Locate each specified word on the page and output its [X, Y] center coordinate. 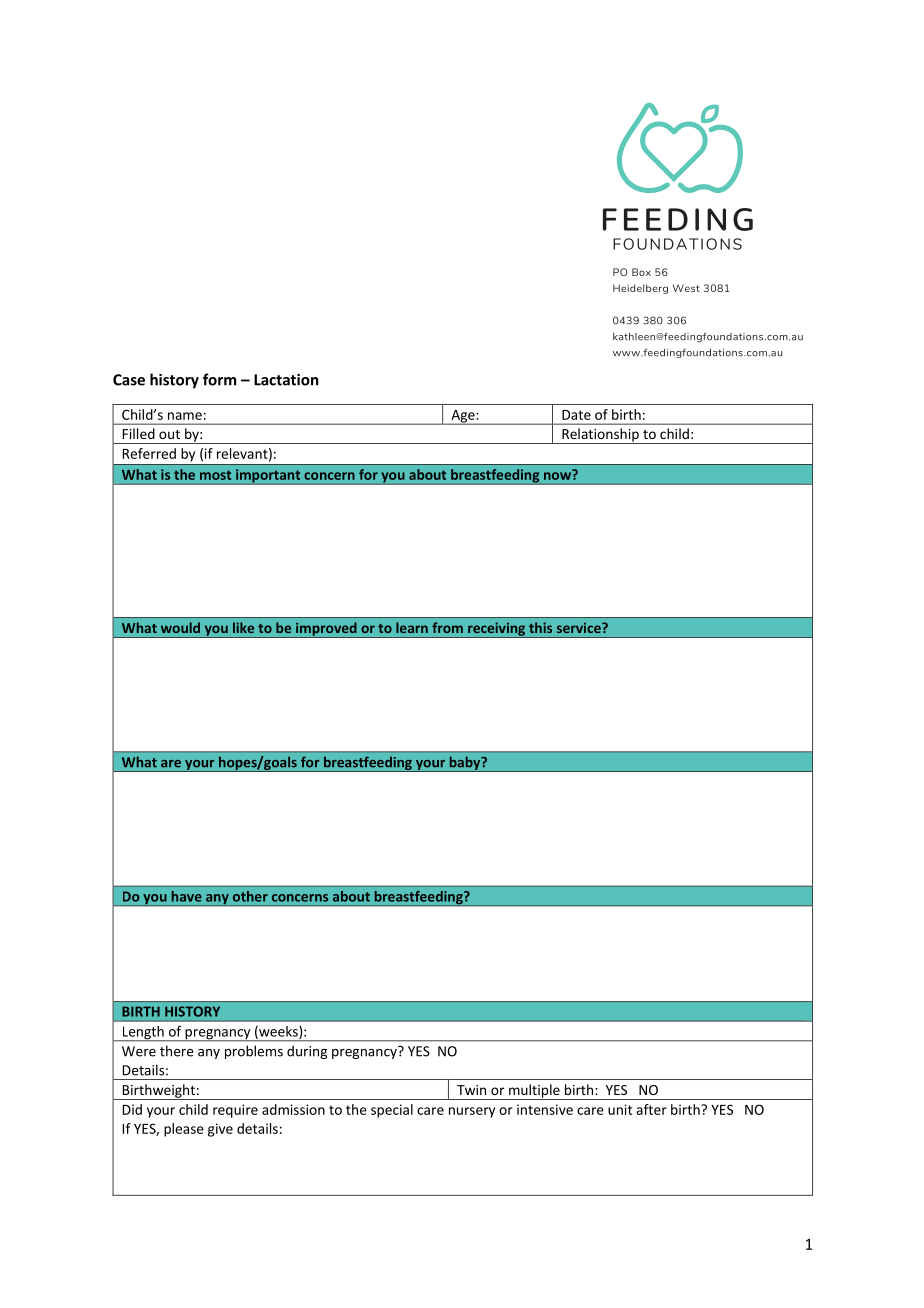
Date [576, 415]
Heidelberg [640, 289]
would [180, 627]
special [392, 1111]
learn [412, 627]
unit [620, 1109]
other [250, 896]
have [186, 896]
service [580, 628]
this [540, 627]
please [184, 1130]
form [219, 379]
